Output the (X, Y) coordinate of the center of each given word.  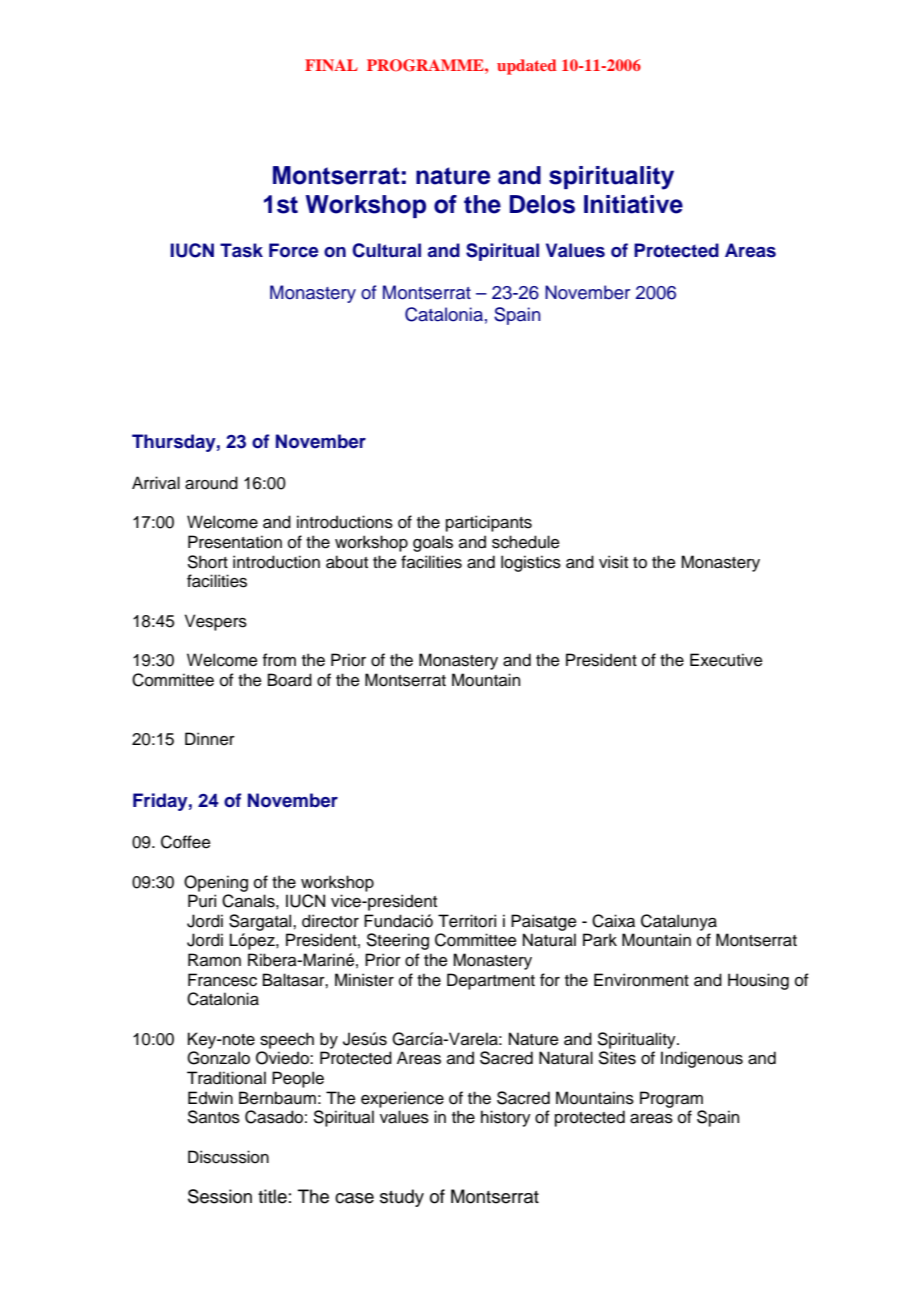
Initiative (633, 204)
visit (613, 562)
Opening (216, 883)
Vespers (216, 622)
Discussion (228, 1157)
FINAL (331, 65)
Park (600, 940)
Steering (398, 941)
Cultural (386, 250)
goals (433, 543)
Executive (726, 660)
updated (527, 67)
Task (241, 250)
